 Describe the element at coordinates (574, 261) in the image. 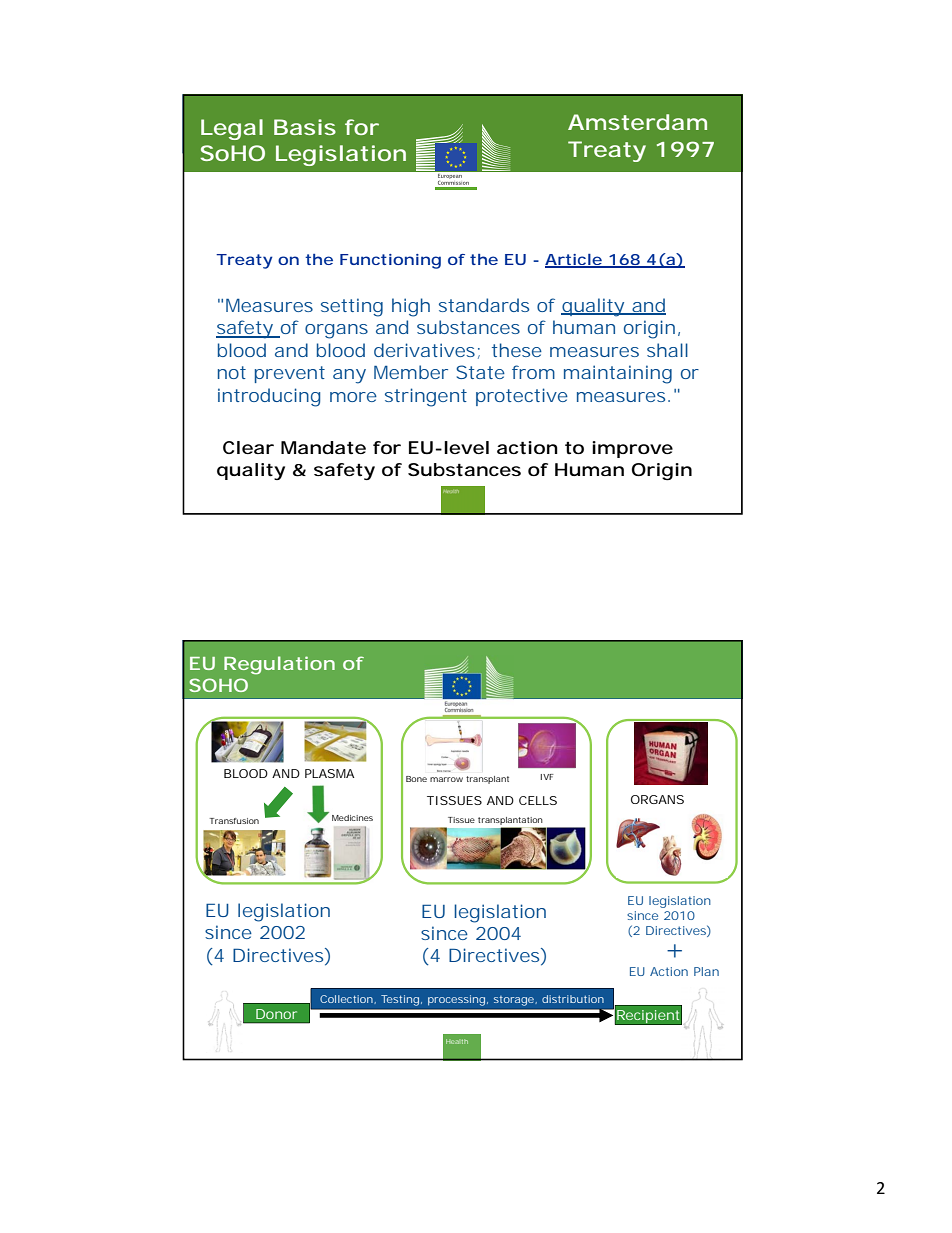

I see `Article` at that location.
